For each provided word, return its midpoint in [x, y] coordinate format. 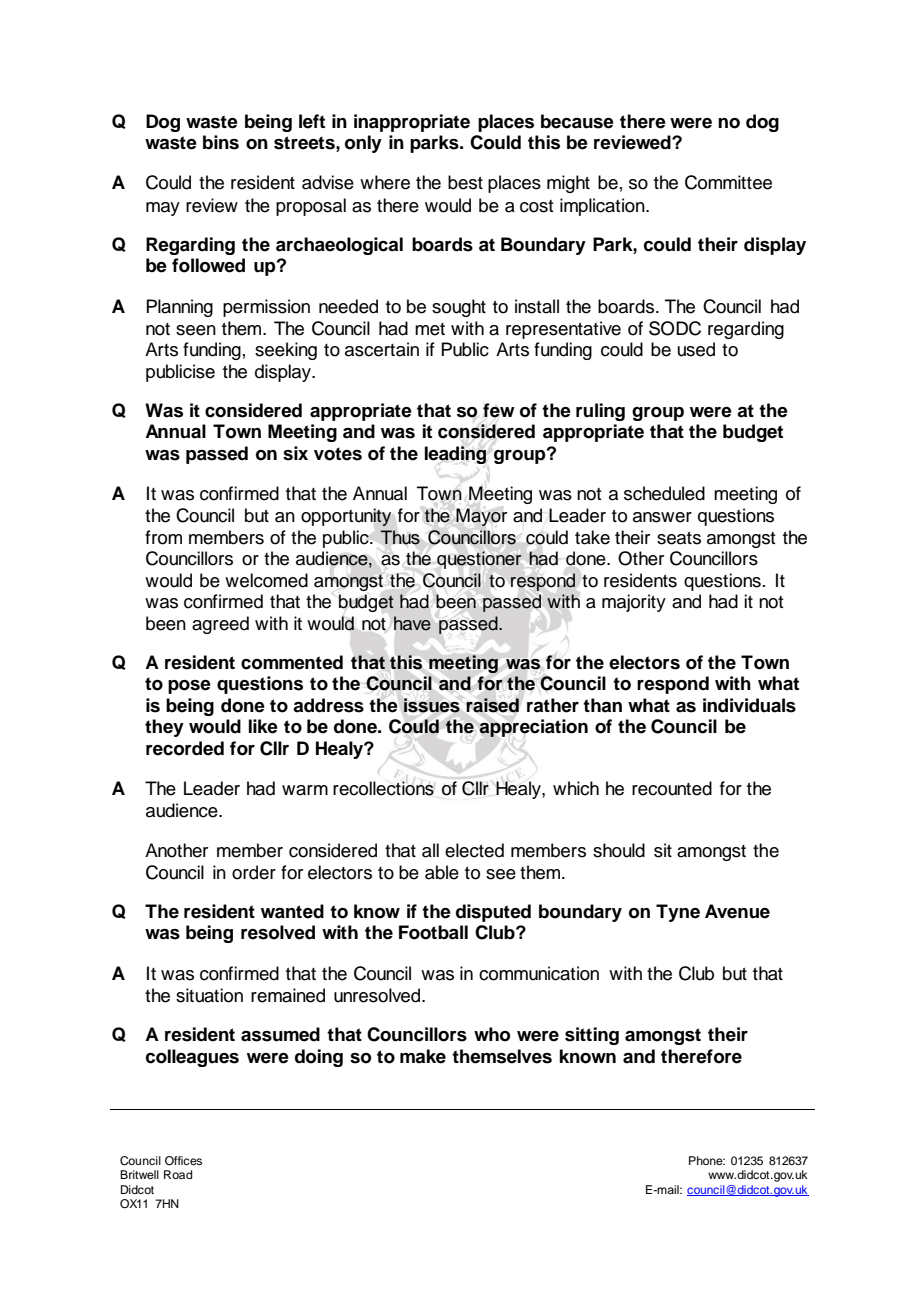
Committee [728, 182]
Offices [183, 1161]
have [412, 623]
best [465, 182]
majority [634, 603]
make [423, 1056]
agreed [220, 625]
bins [221, 142]
